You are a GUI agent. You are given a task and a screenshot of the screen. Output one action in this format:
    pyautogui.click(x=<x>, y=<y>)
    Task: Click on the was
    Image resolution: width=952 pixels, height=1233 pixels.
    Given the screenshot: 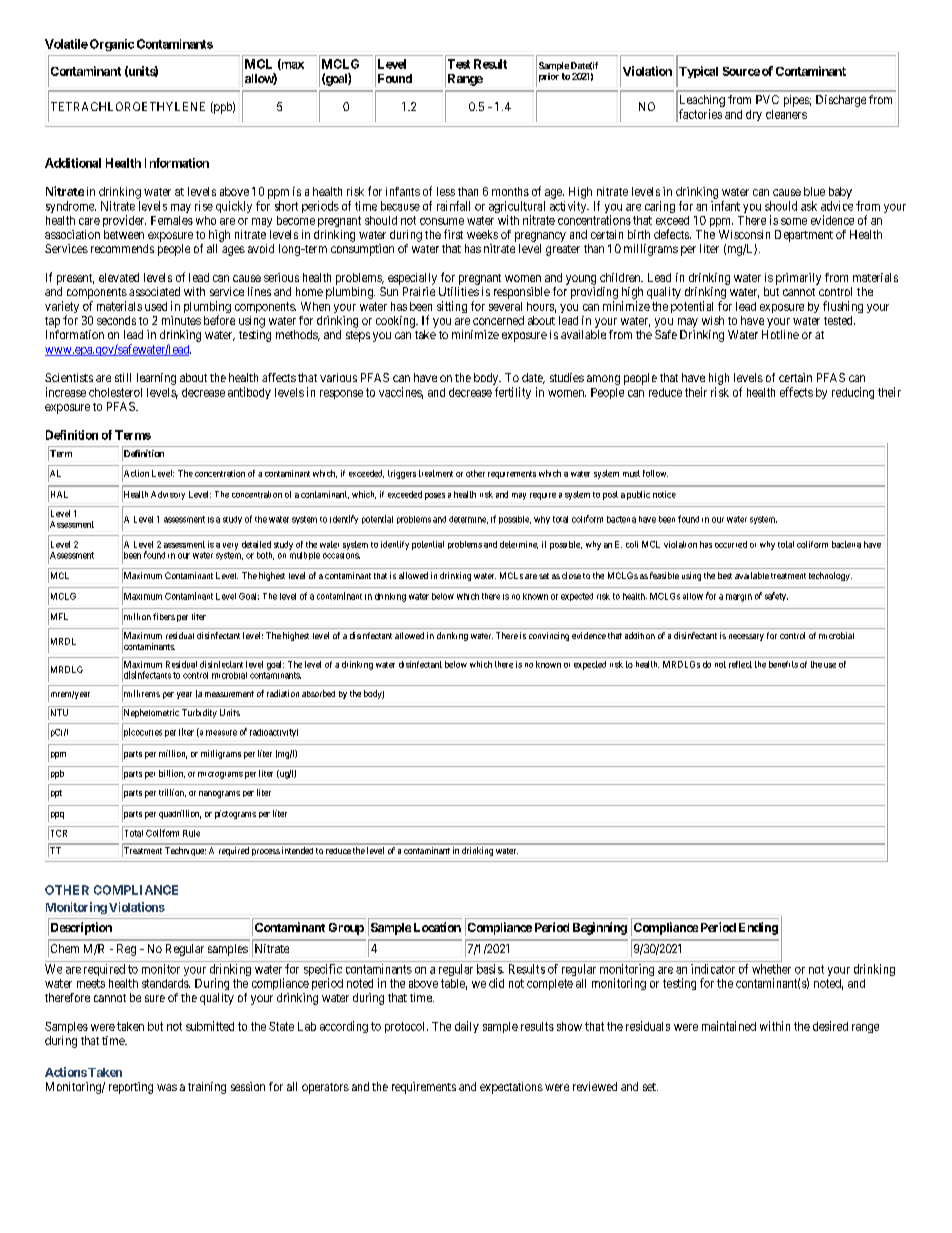 What is the action you would take?
    pyautogui.click(x=167, y=1087)
